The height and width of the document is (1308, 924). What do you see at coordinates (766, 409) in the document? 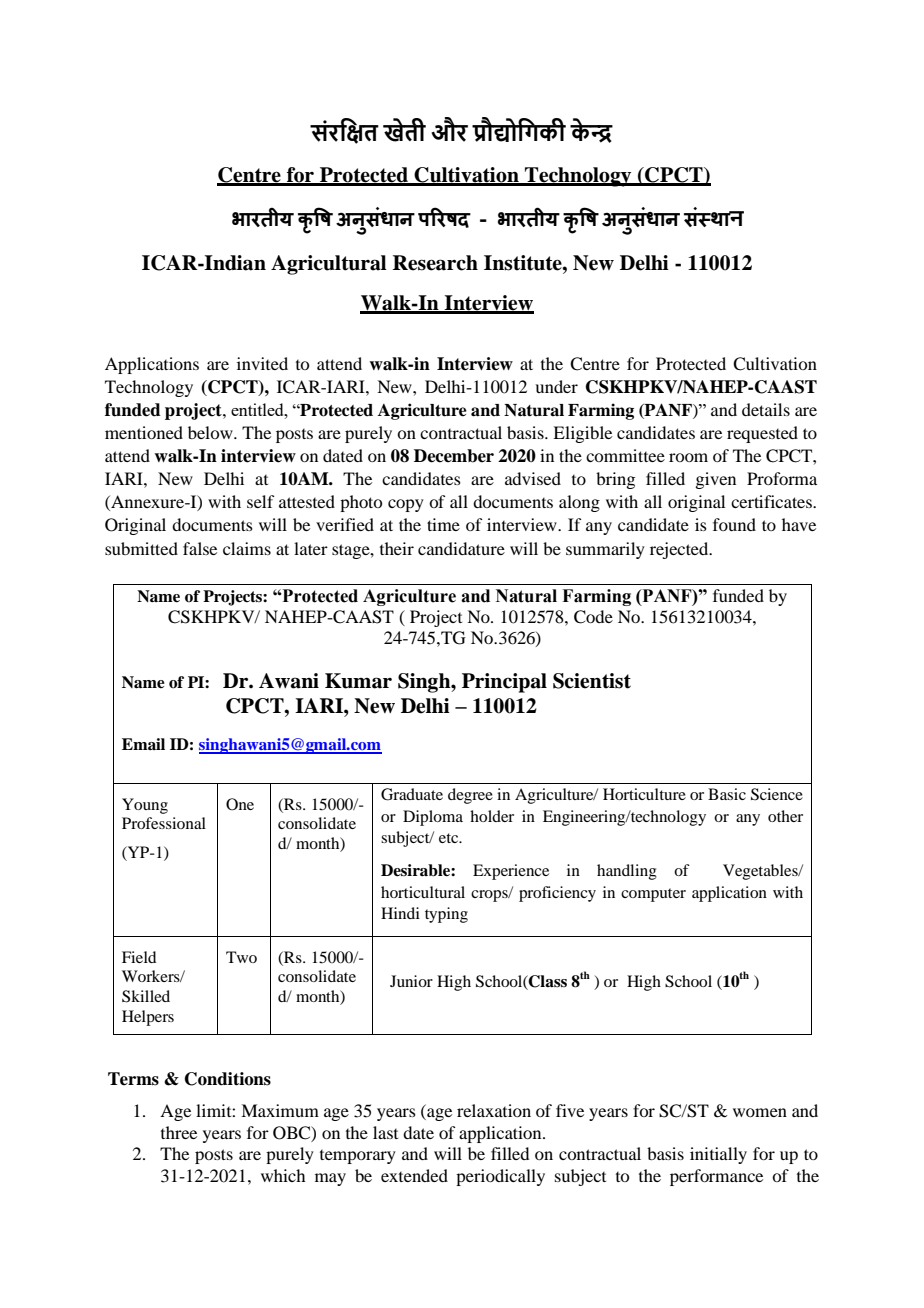
I see `details` at bounding box center [766, 409].
